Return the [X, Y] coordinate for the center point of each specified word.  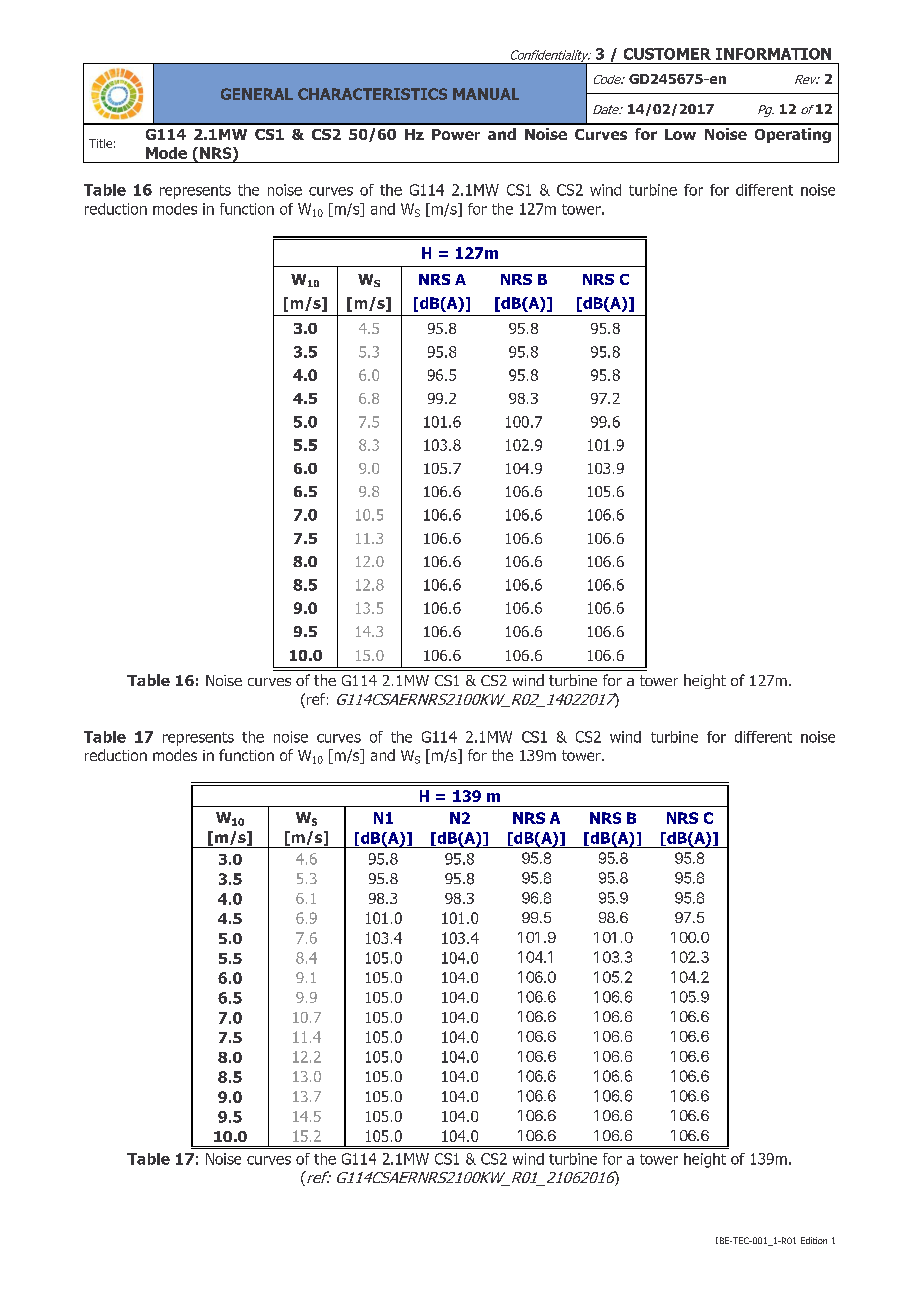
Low [680, 134]
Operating [793, 135]
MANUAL [486, 94]
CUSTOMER [667, 54]
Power [456, 134]
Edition [814, 1240]
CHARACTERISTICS [372, 94]
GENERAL [257, 94]
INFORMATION [773, 54]
